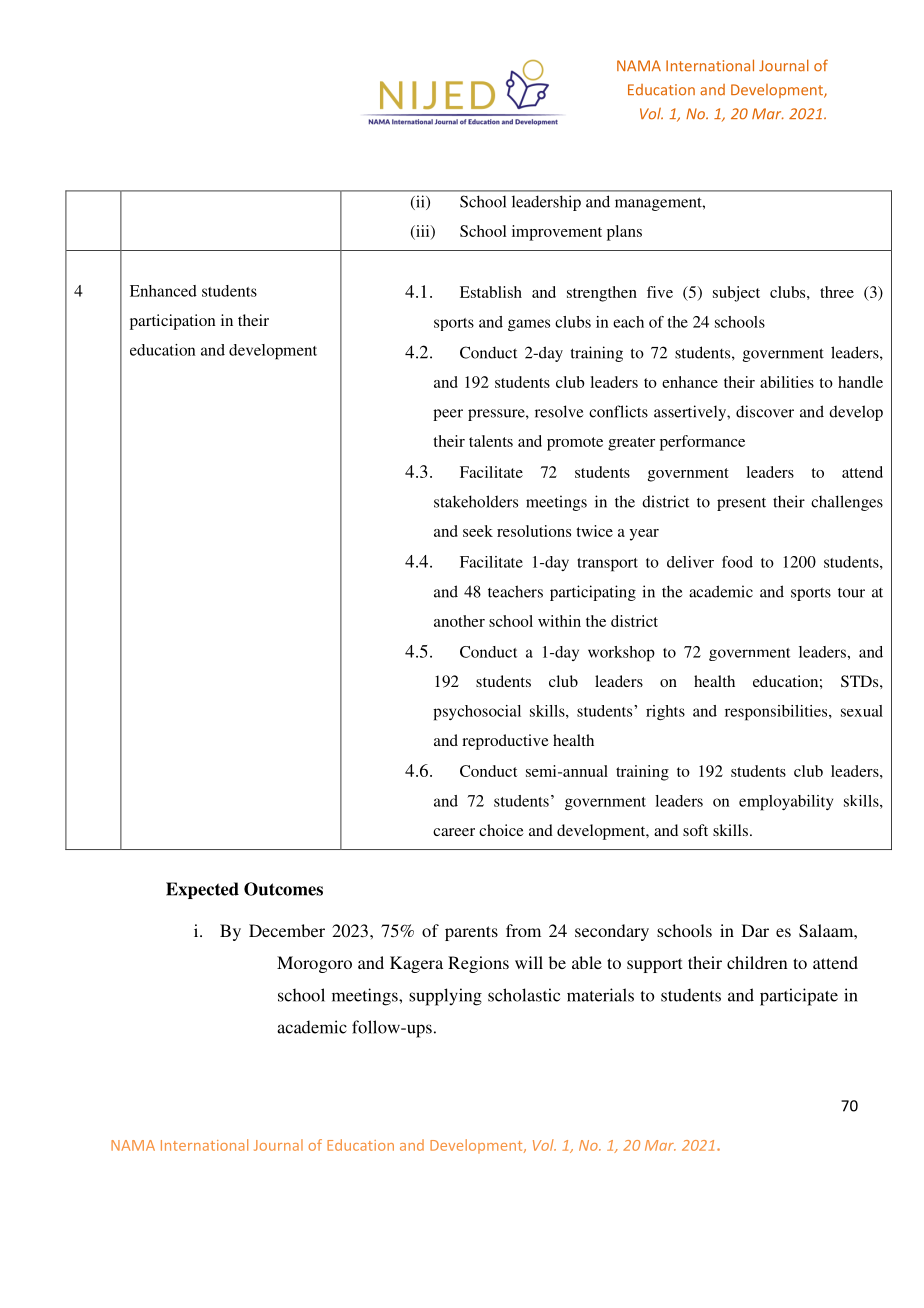 The image size is (924, 1308). What do you see at coordinates (529, 962) in the screenshot?
I see `will` at bounding box center [529, 962].
